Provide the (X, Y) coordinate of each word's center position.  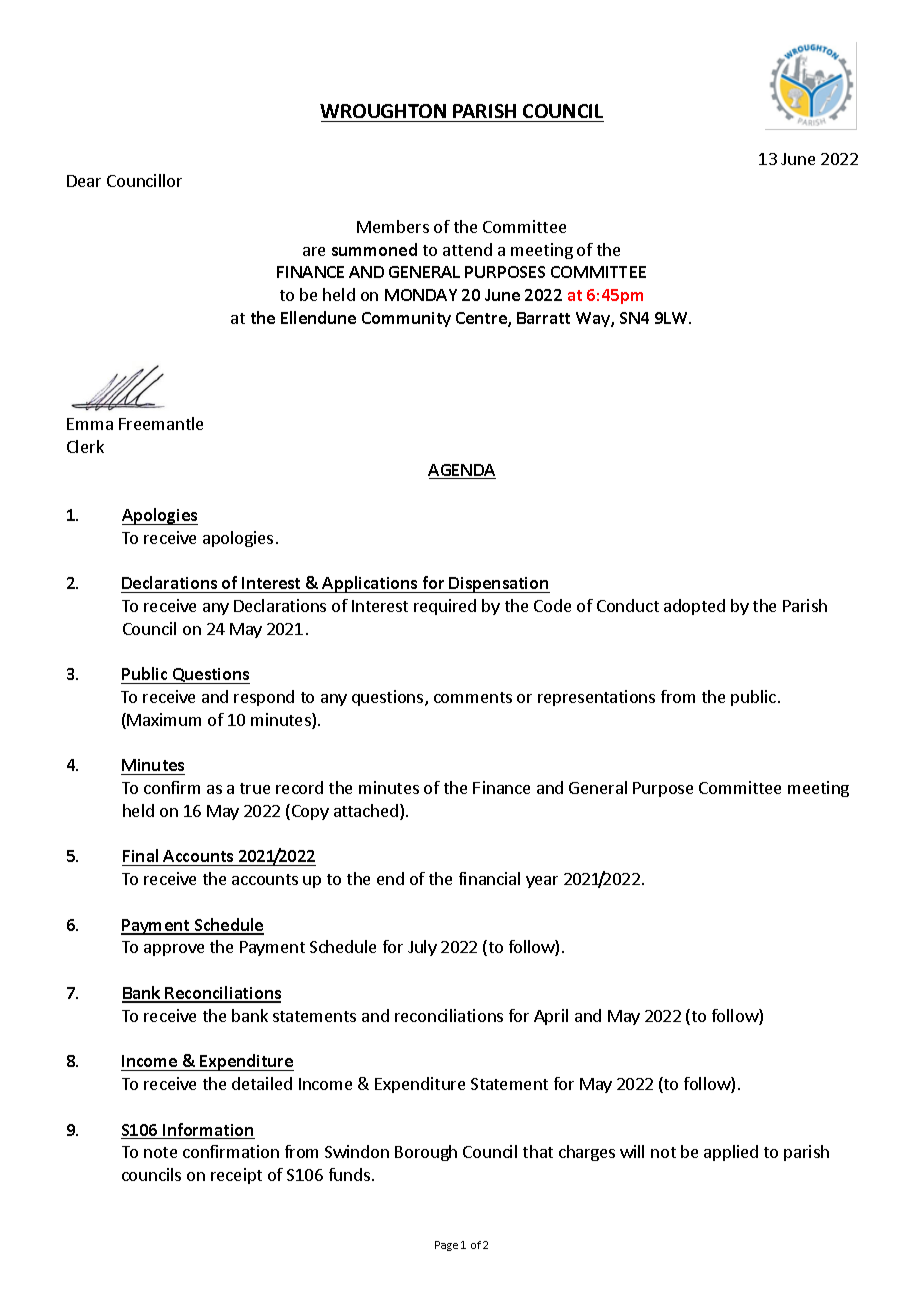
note (160, 1152)
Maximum (164, 719)
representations (596, 698)
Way (594, 319)
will (632, 1151)
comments (473, 697)
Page (446, 1246)
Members (393, 226)
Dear (84, 181)
